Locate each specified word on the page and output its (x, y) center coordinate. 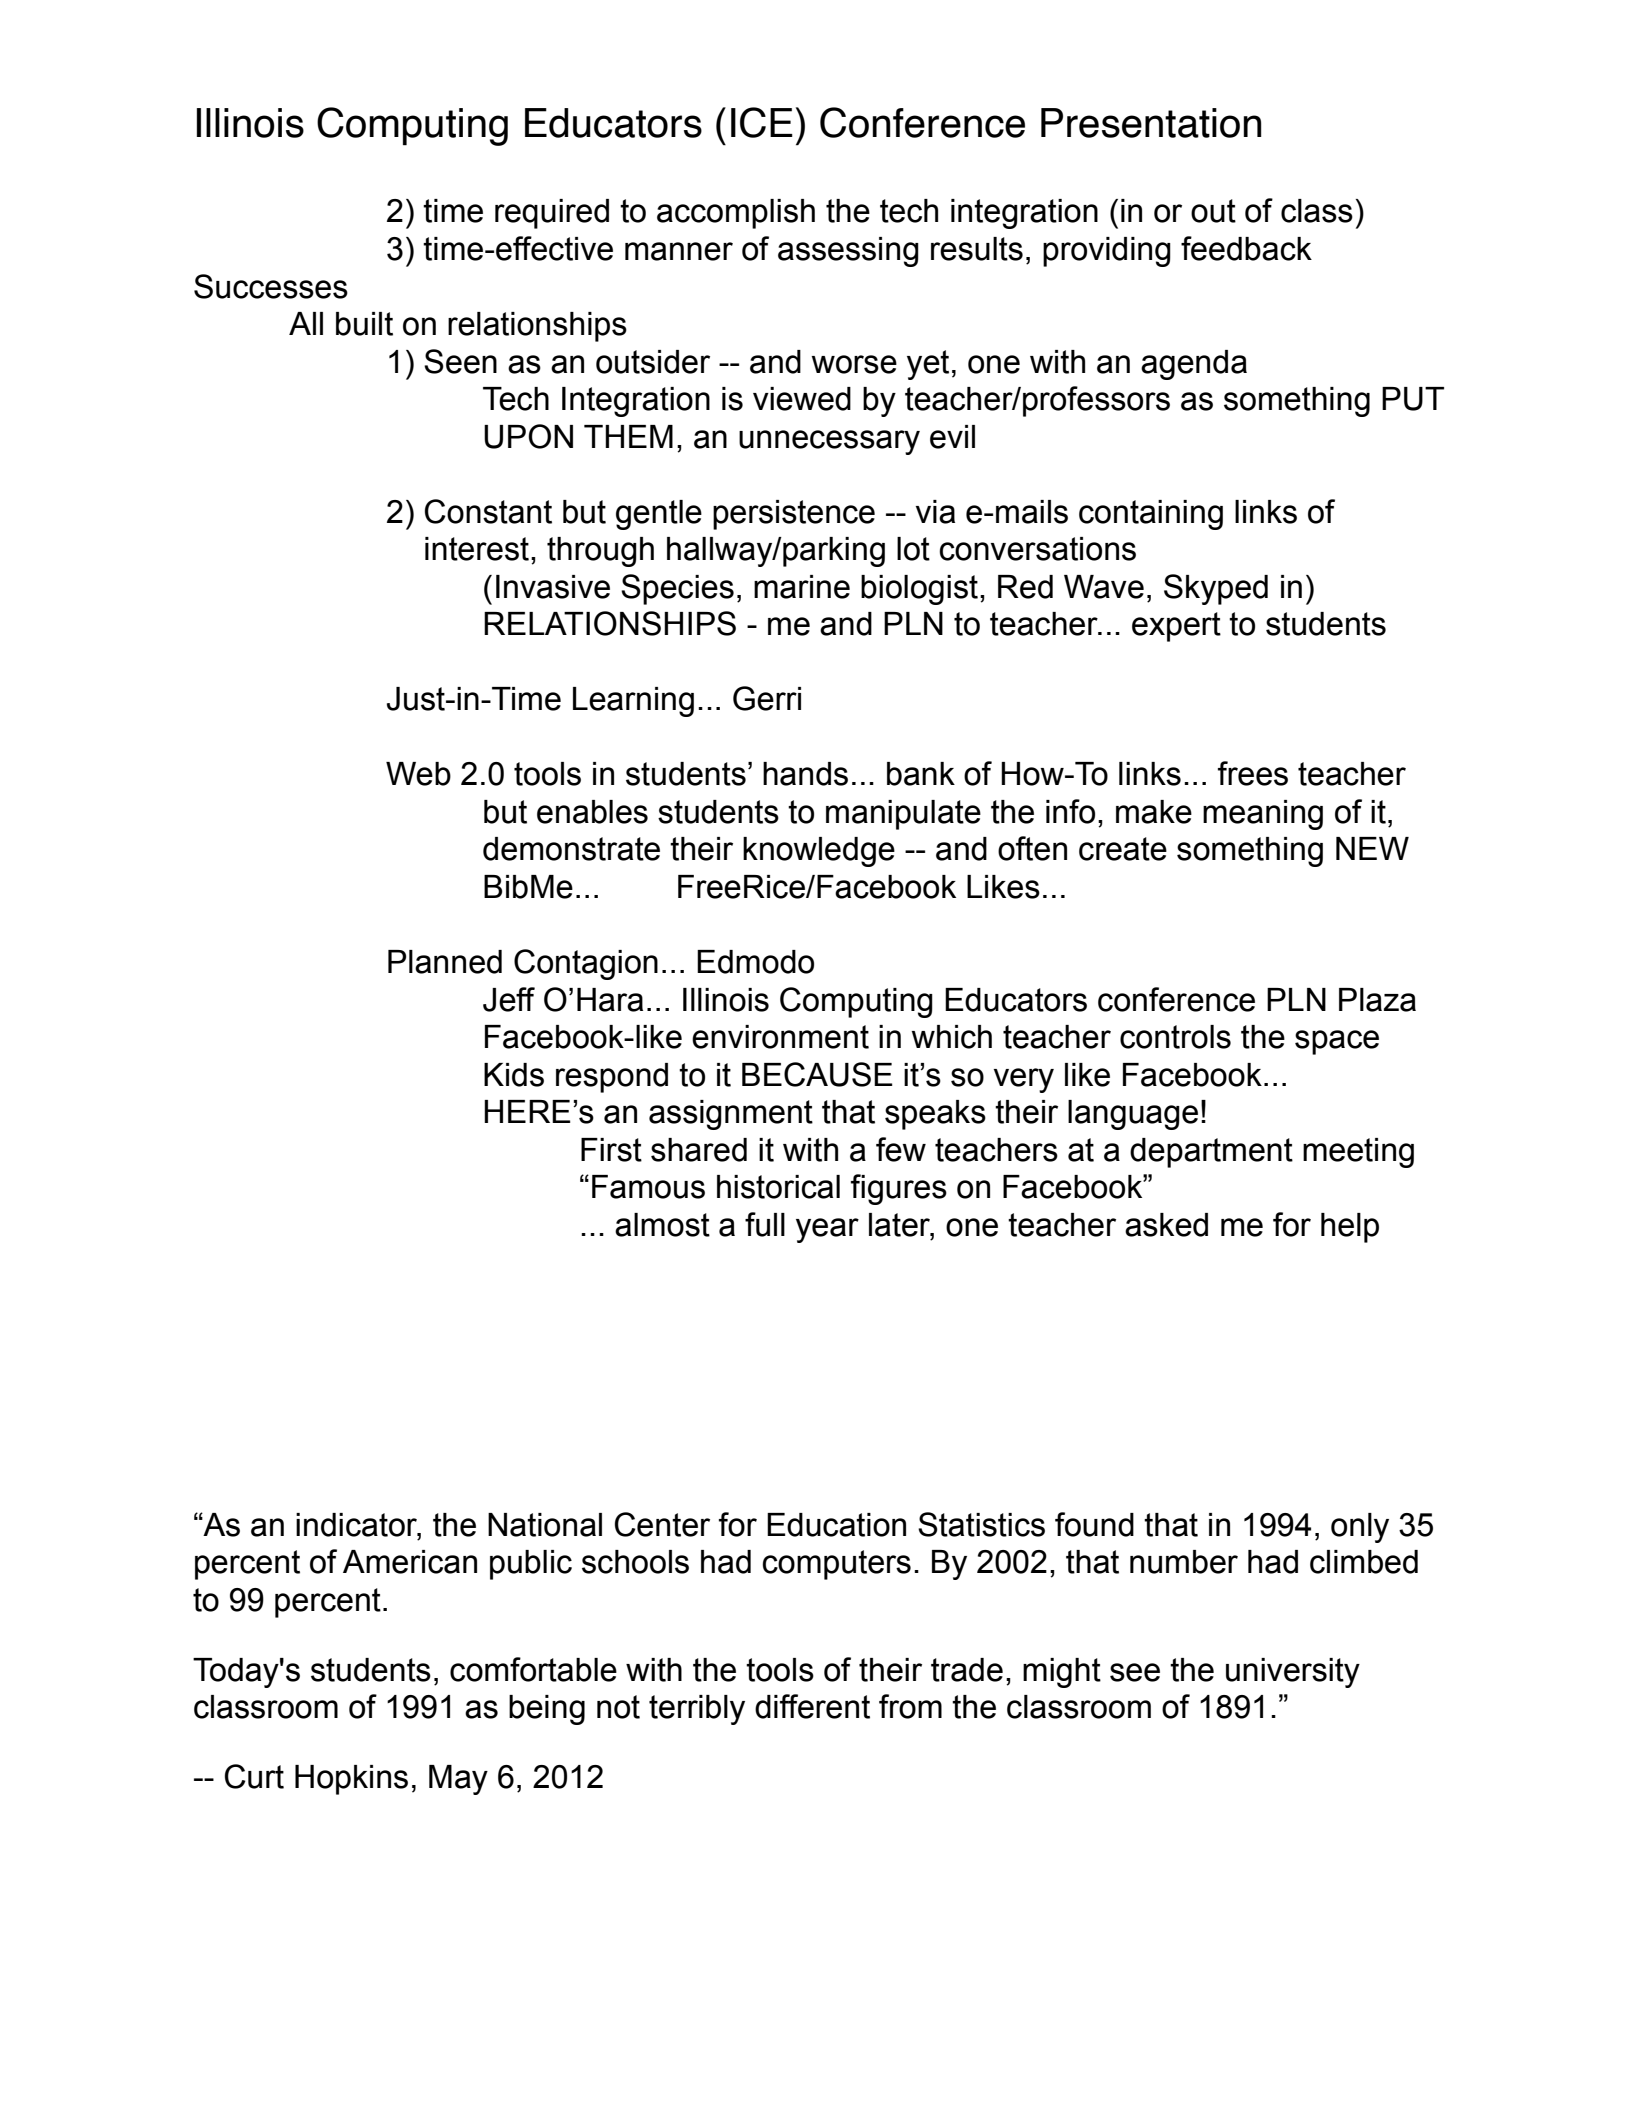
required (552, 214)
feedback (1246, 248)
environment (780, 1037)
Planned (445, 962)
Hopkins (351, 1780)
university (1293, 1673)
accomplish (736, 214)
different (812, 1706)
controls (1175, 1037)
